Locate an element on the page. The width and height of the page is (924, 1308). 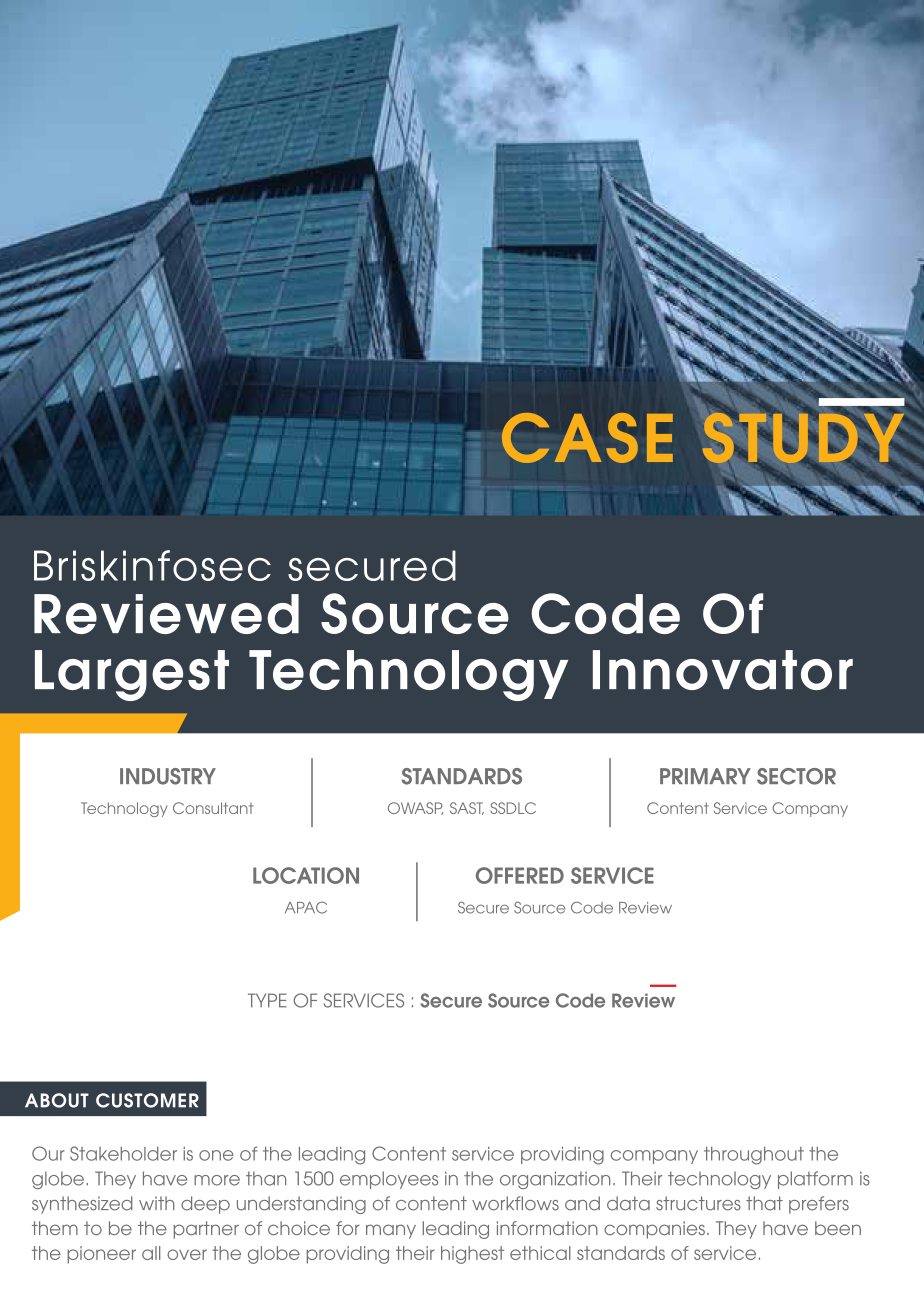
that is located at coordinates (764, 1203).
